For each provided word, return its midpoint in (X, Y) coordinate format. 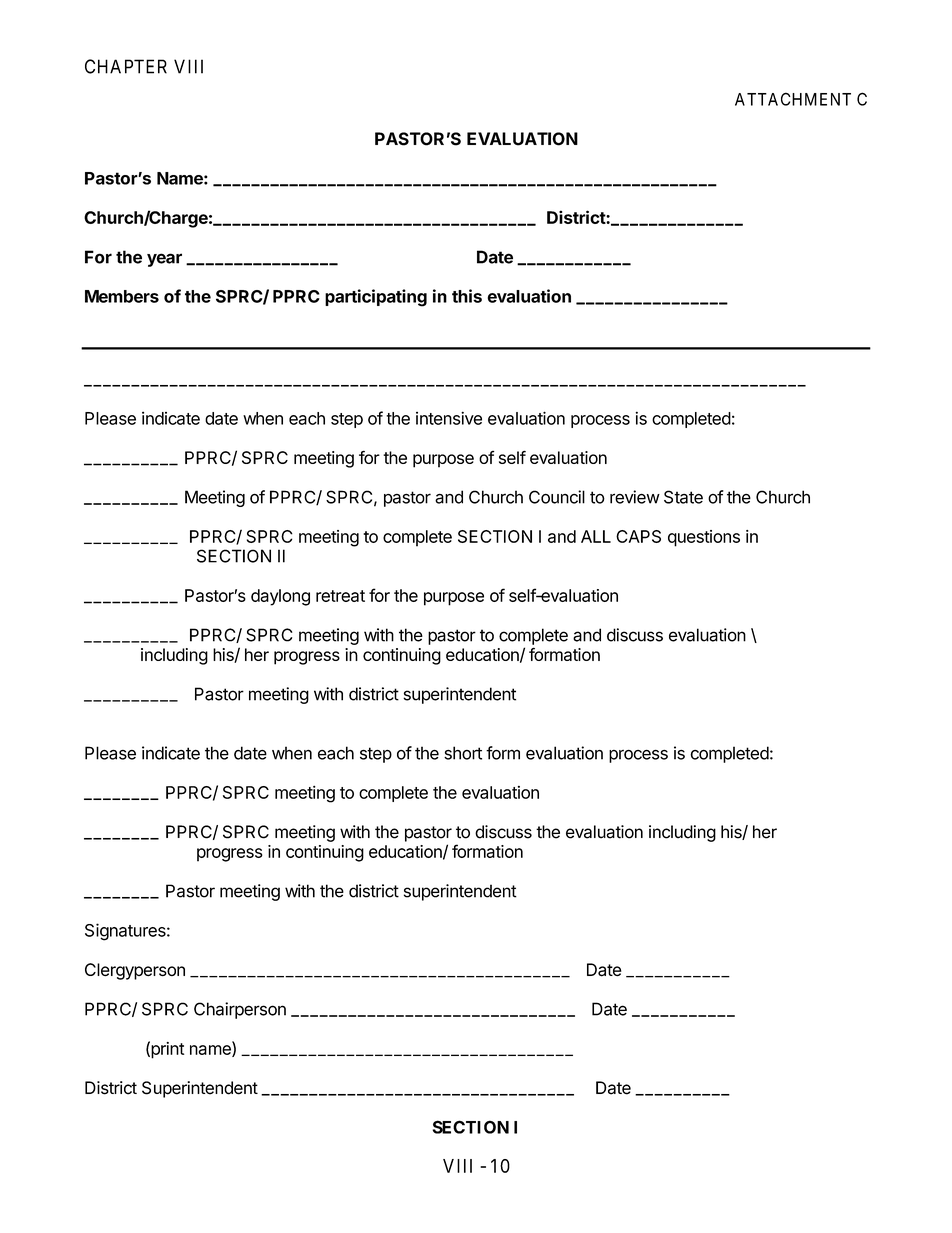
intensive (449, 418)
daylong (280, 597)
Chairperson (240, 1010)
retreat (340, 596)
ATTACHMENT (793, 99)
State (683, 497)
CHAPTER (126, 66)
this (467, 296)
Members (122, 296)
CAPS (638, 536)
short (463, 753)
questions (704, 538)
